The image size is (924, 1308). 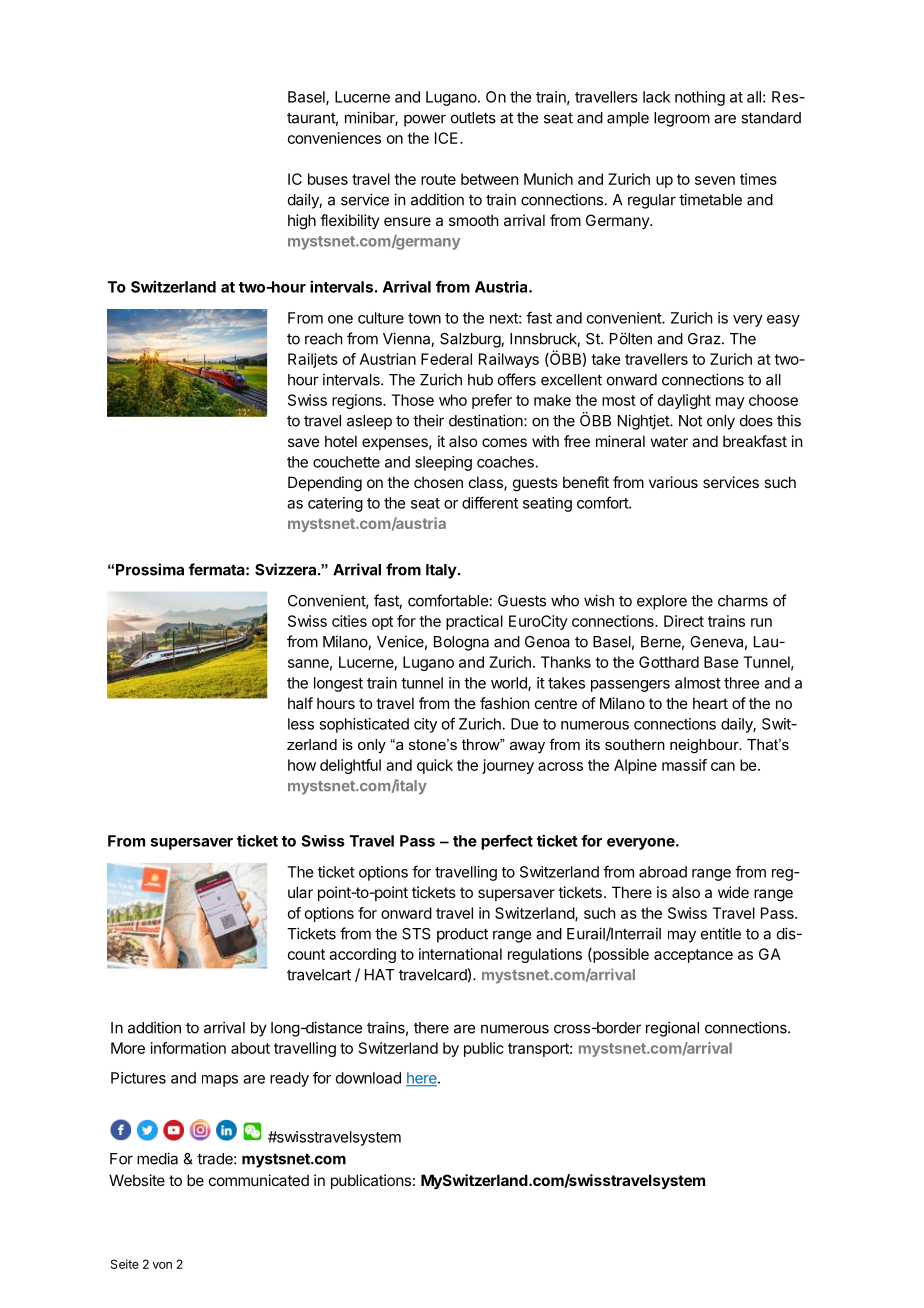 I want to click on regional, so click(x=672, y=1029).
